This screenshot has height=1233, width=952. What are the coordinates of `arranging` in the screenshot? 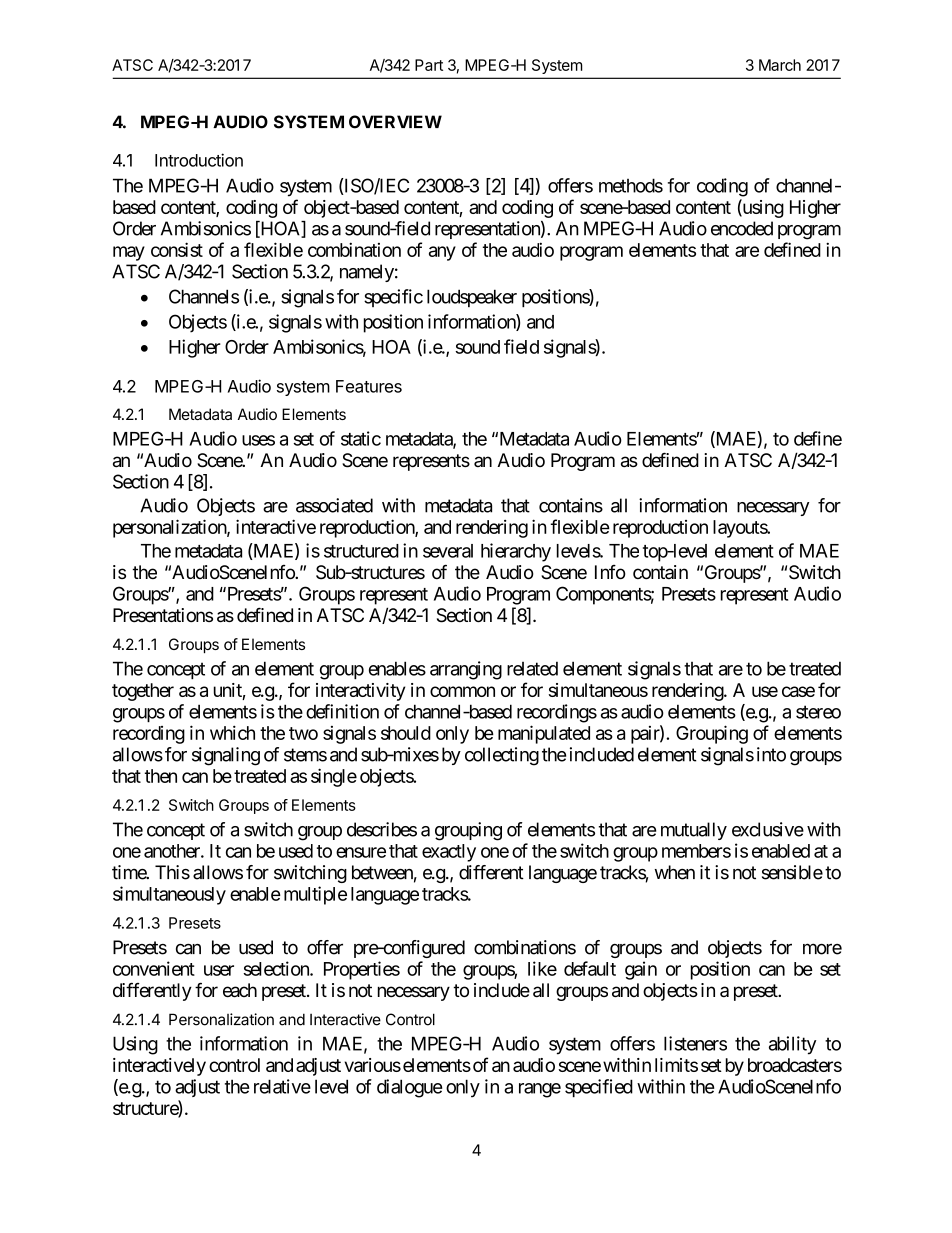 It's located at (466, 670).
